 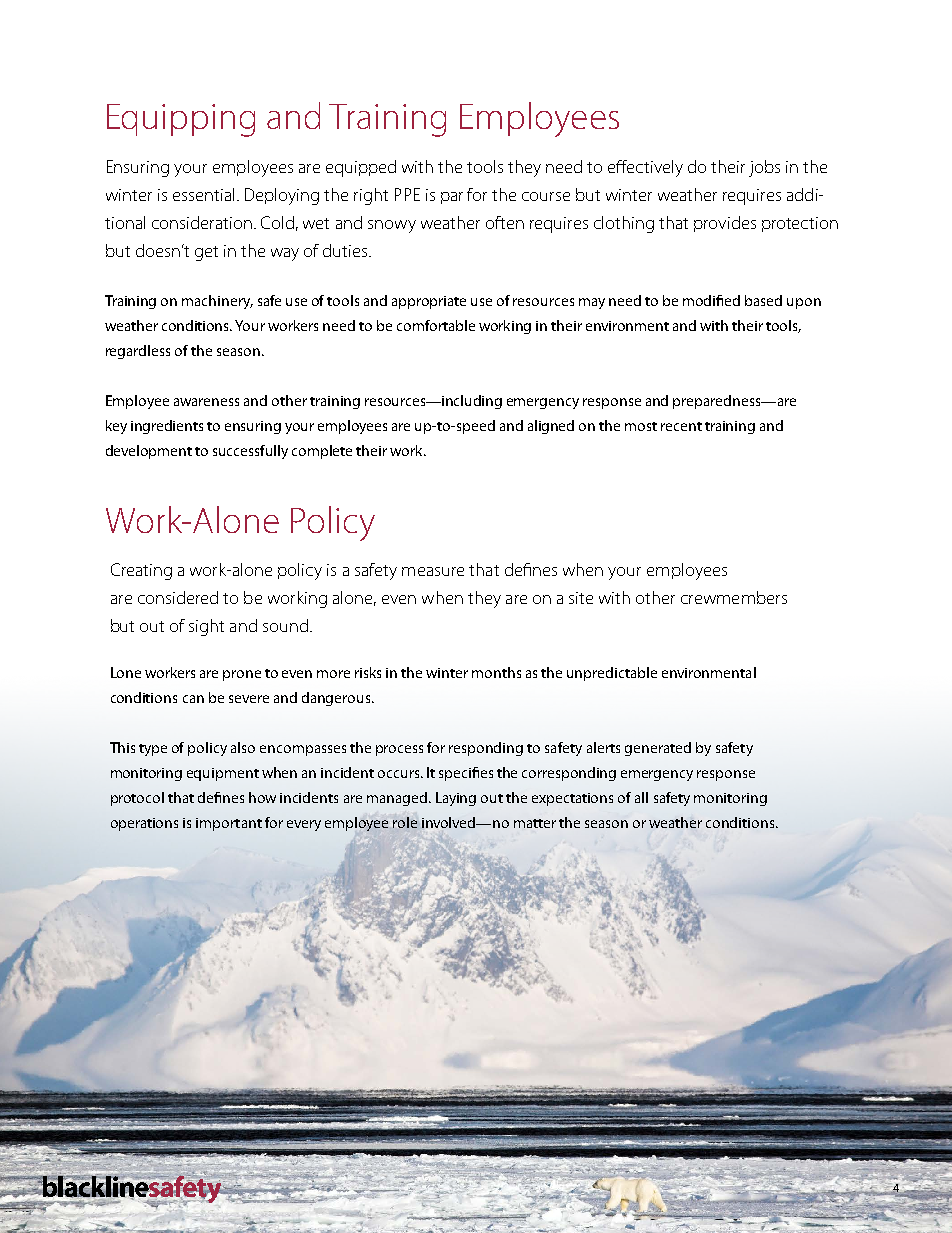 What do you see at coordinates (181, 120) in the screenshot?
I see `Equipping` at bounding box center [181, 120].
